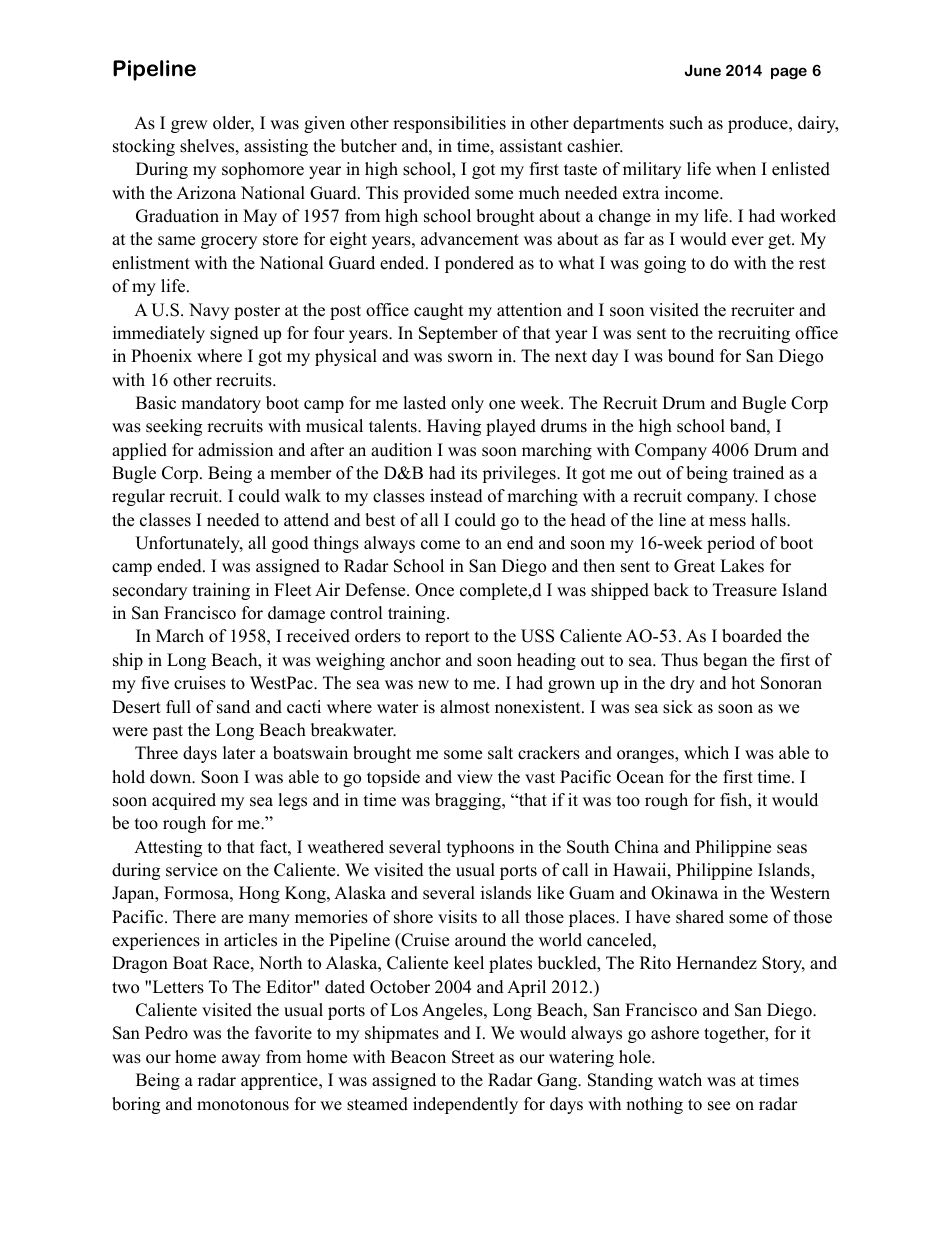 This screenshot has height=1233, width=952. What do you see at coordinates (150, 591) in the screenshot?
I see `secondary` at bounding box center [150, 591].
